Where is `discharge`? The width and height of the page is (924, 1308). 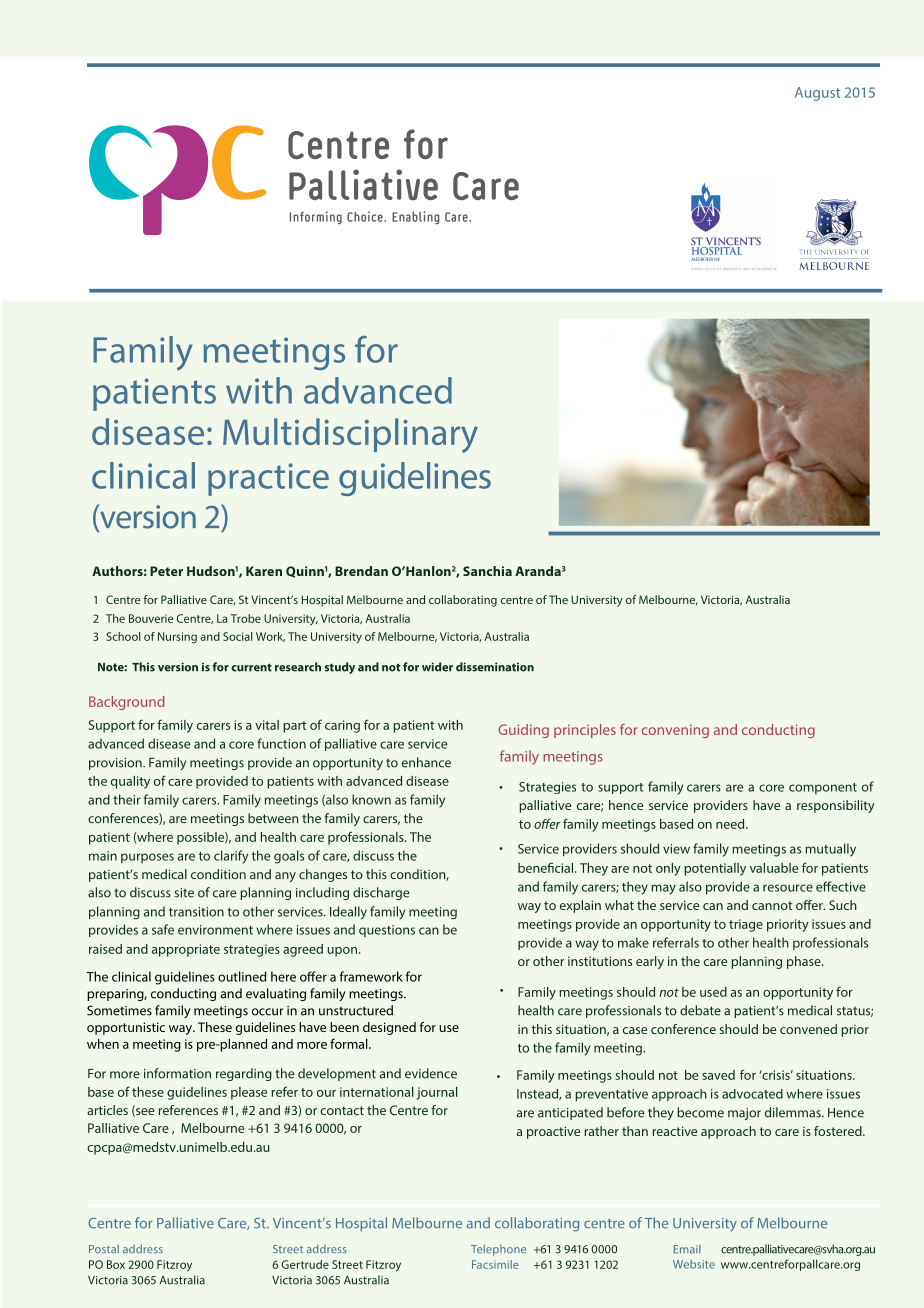 discharge is located at coordinates (381, 893).
